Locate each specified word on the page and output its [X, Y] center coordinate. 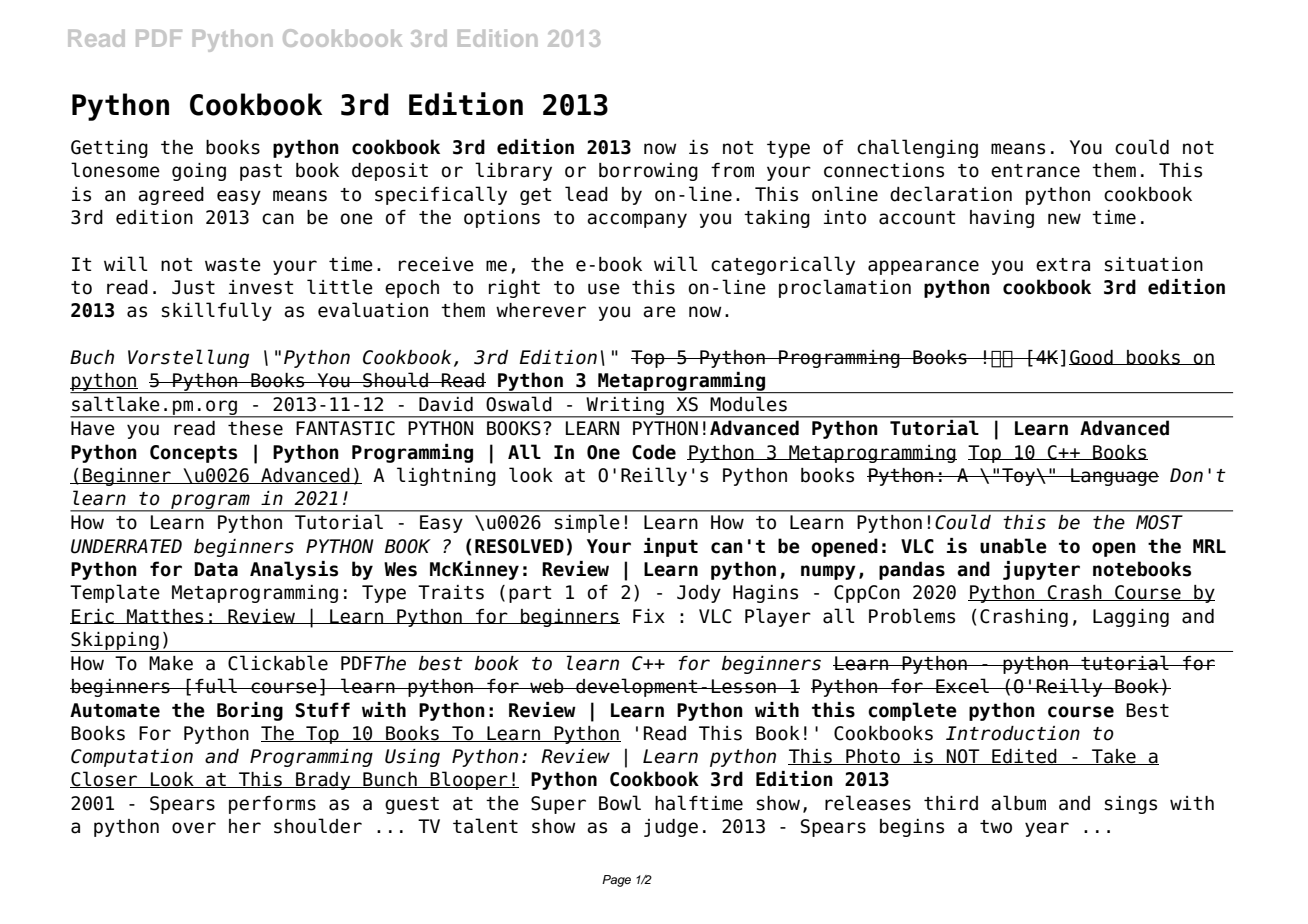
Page [616, 881]
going [199, 172]
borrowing [648, 172]
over [194, 828]
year [1047, 829]
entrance [1035, 171]
